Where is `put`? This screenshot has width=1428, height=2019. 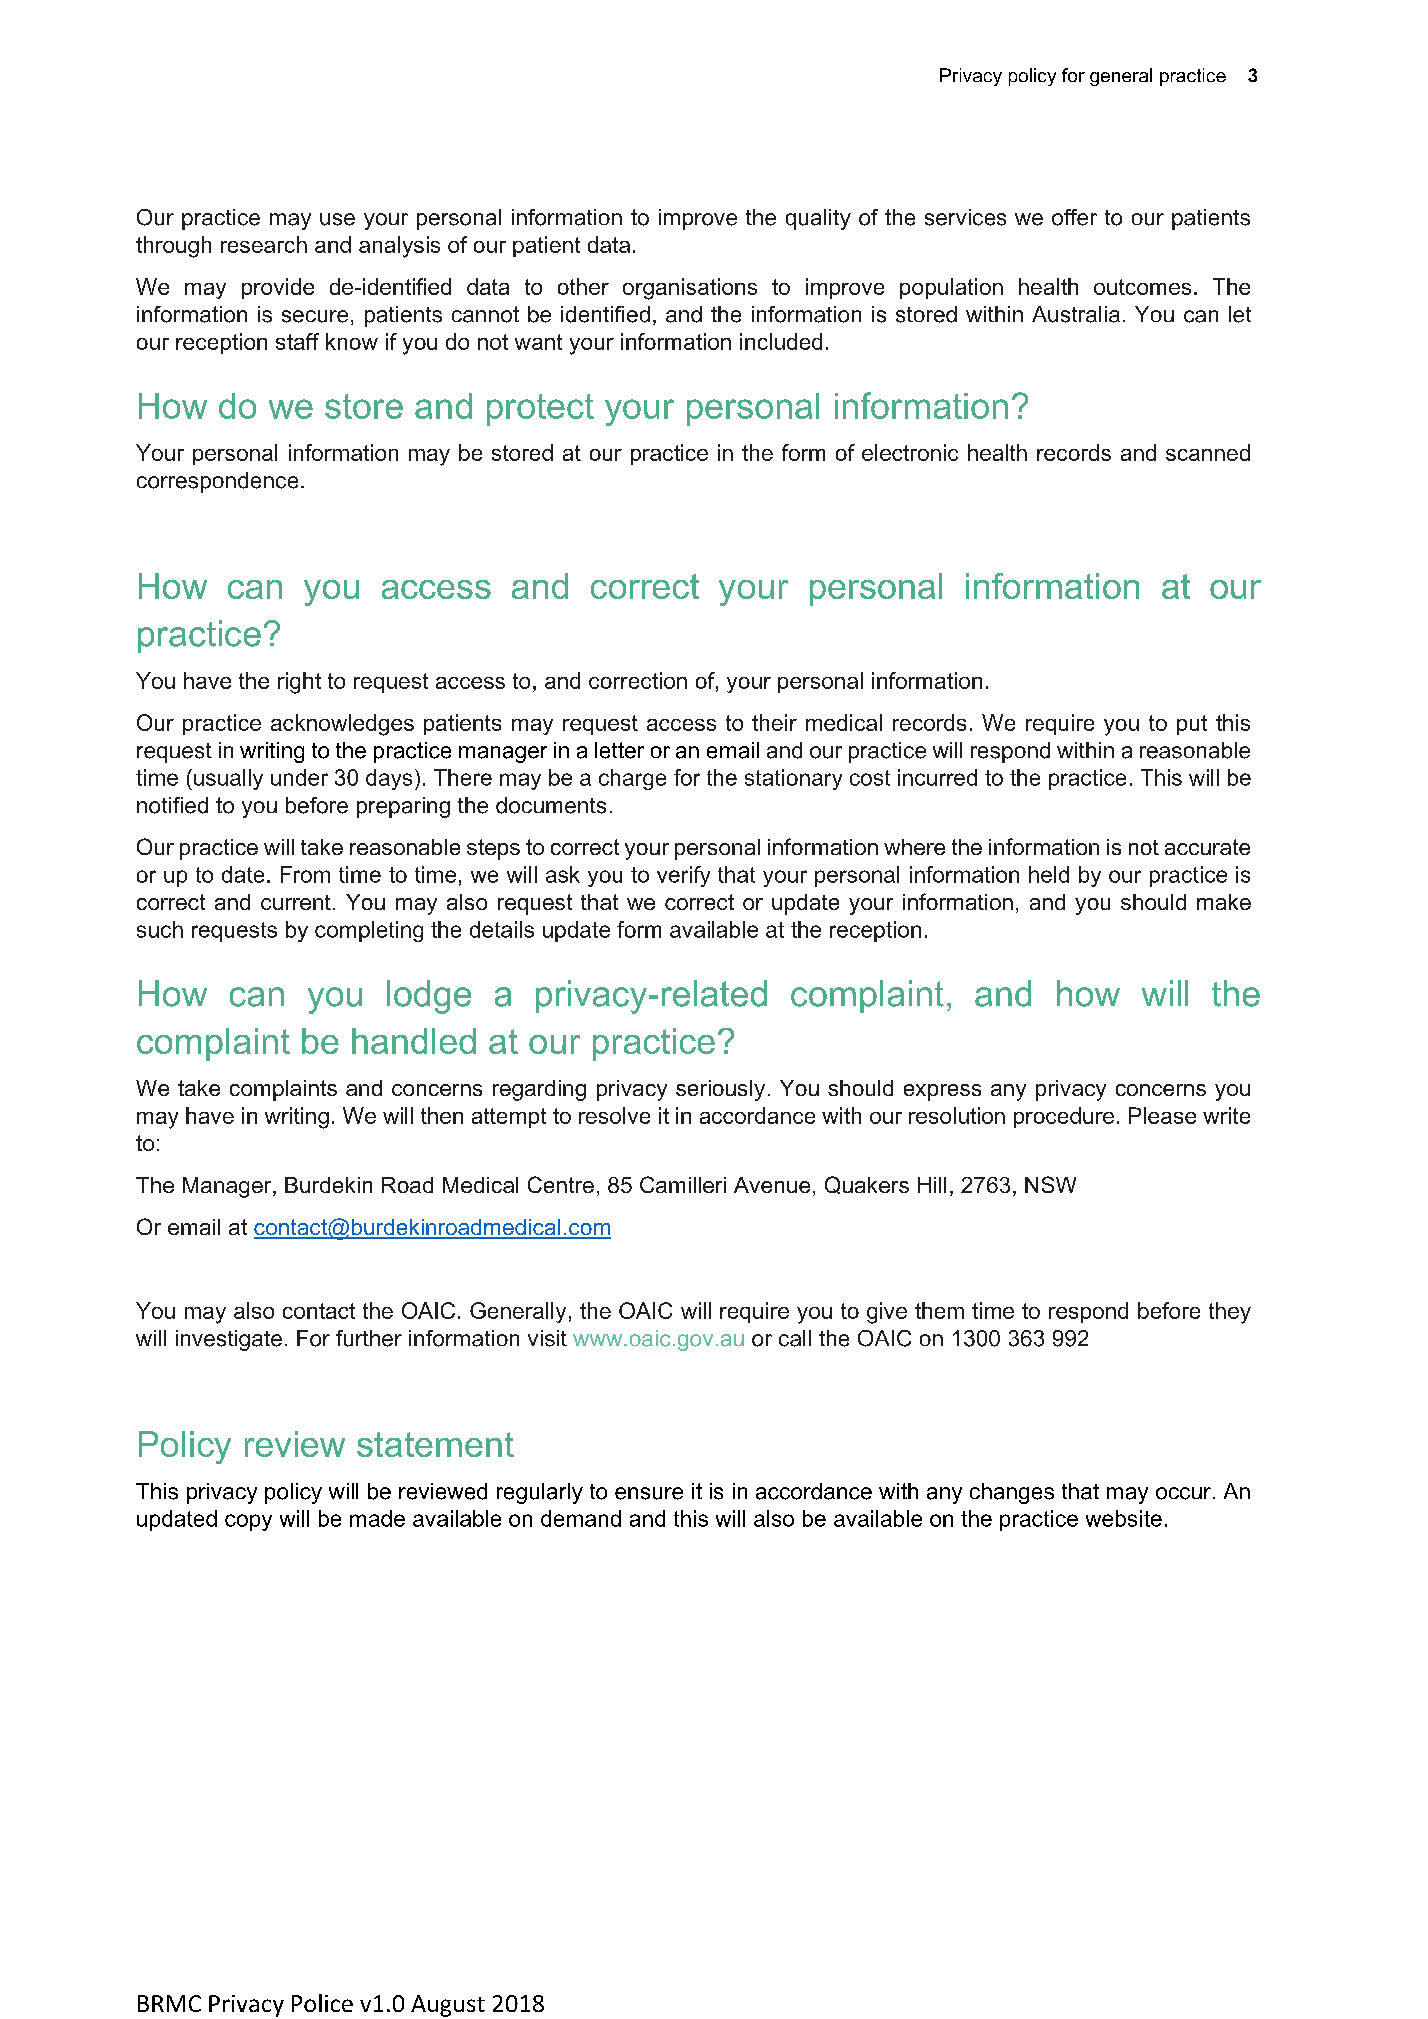 put is located at coordinates (1192, 725).
